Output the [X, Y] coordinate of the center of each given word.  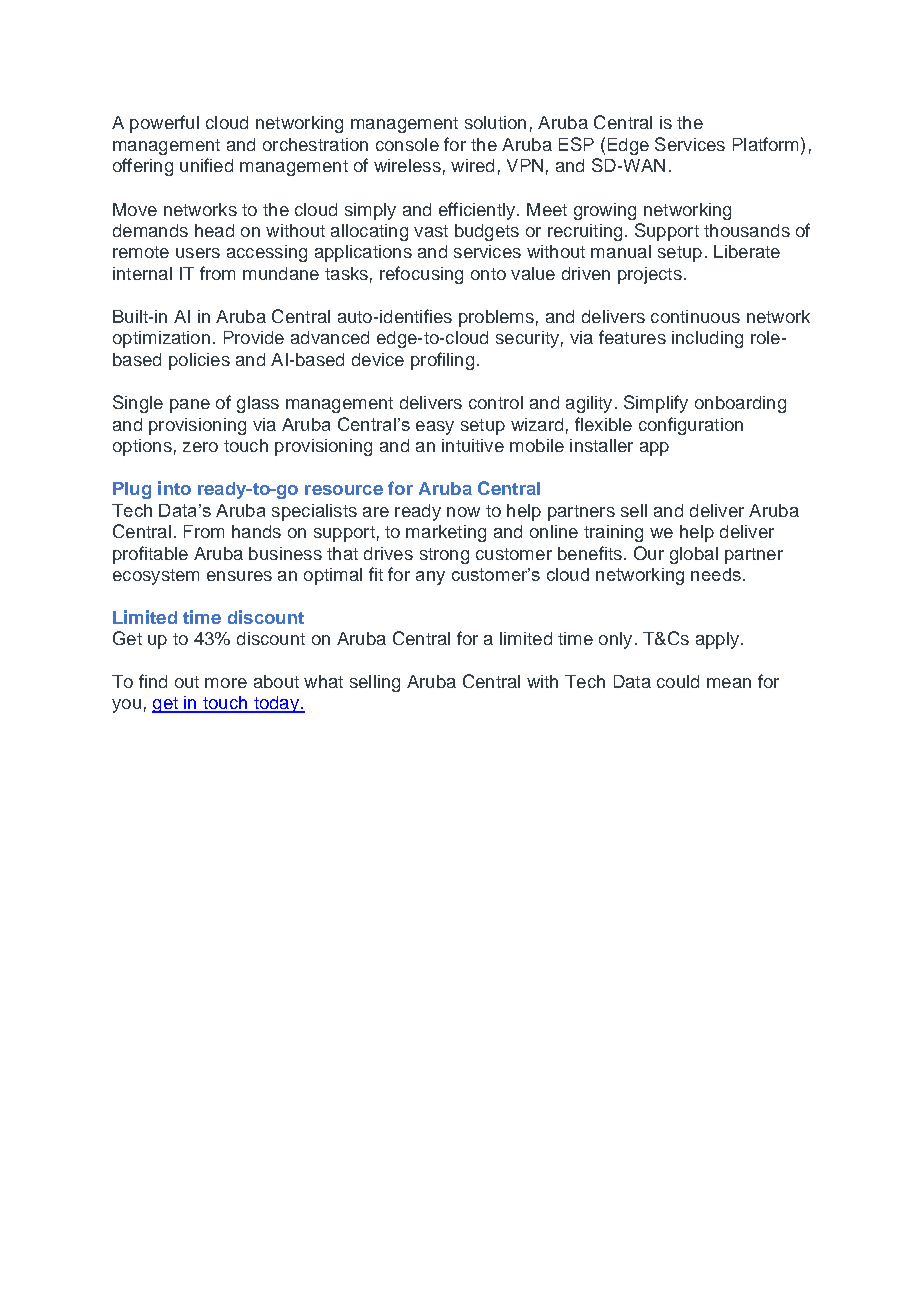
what [323, 681]
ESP [576, 144]
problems [496, 318]
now [463, 512]
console [407, 144]
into [174, 488]
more [226, 683]
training [613, 533]
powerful [164, 124]
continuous [695, 316]
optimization [161, 339]
